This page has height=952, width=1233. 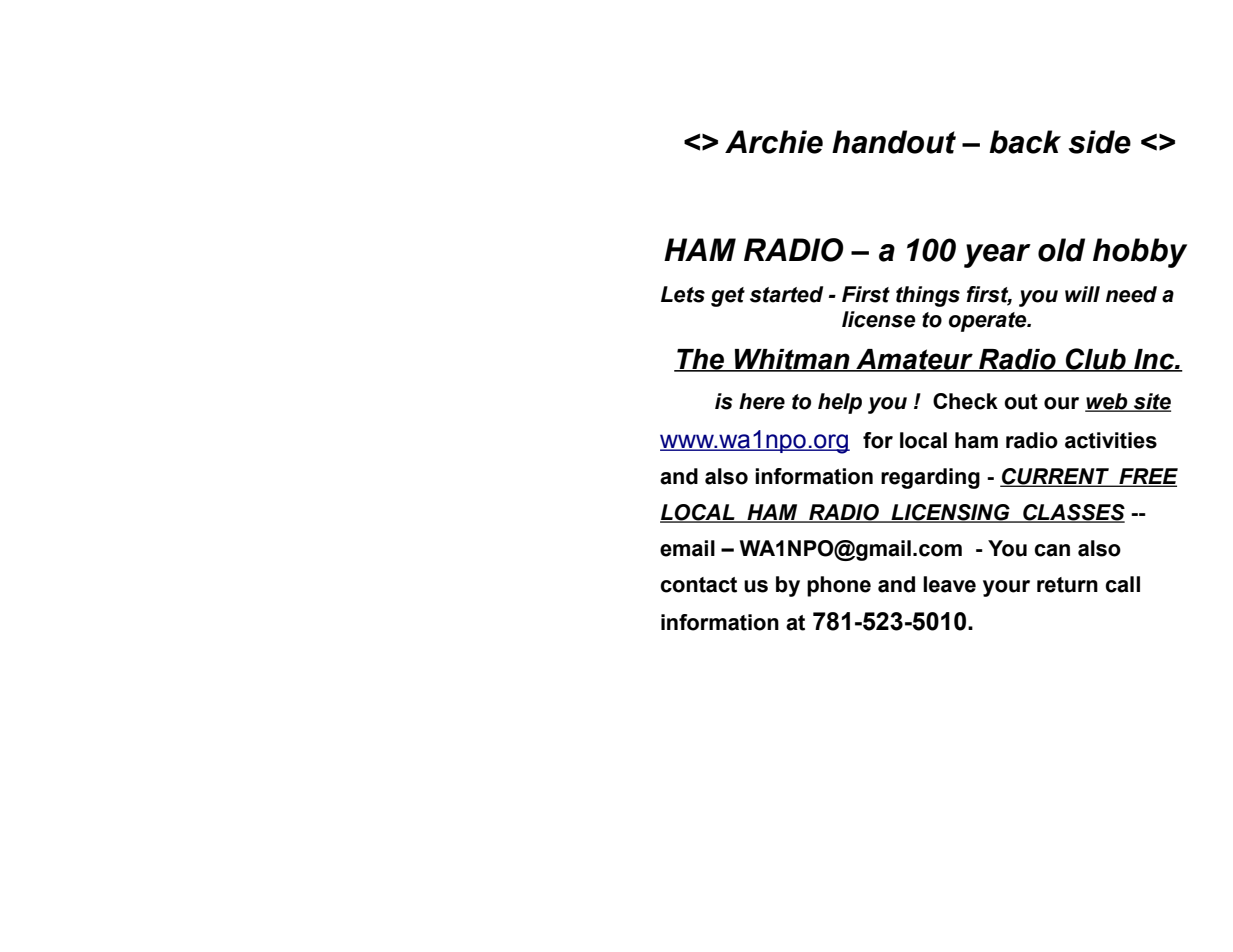 I want to click on Amateur, so click(x=914, y=360).
